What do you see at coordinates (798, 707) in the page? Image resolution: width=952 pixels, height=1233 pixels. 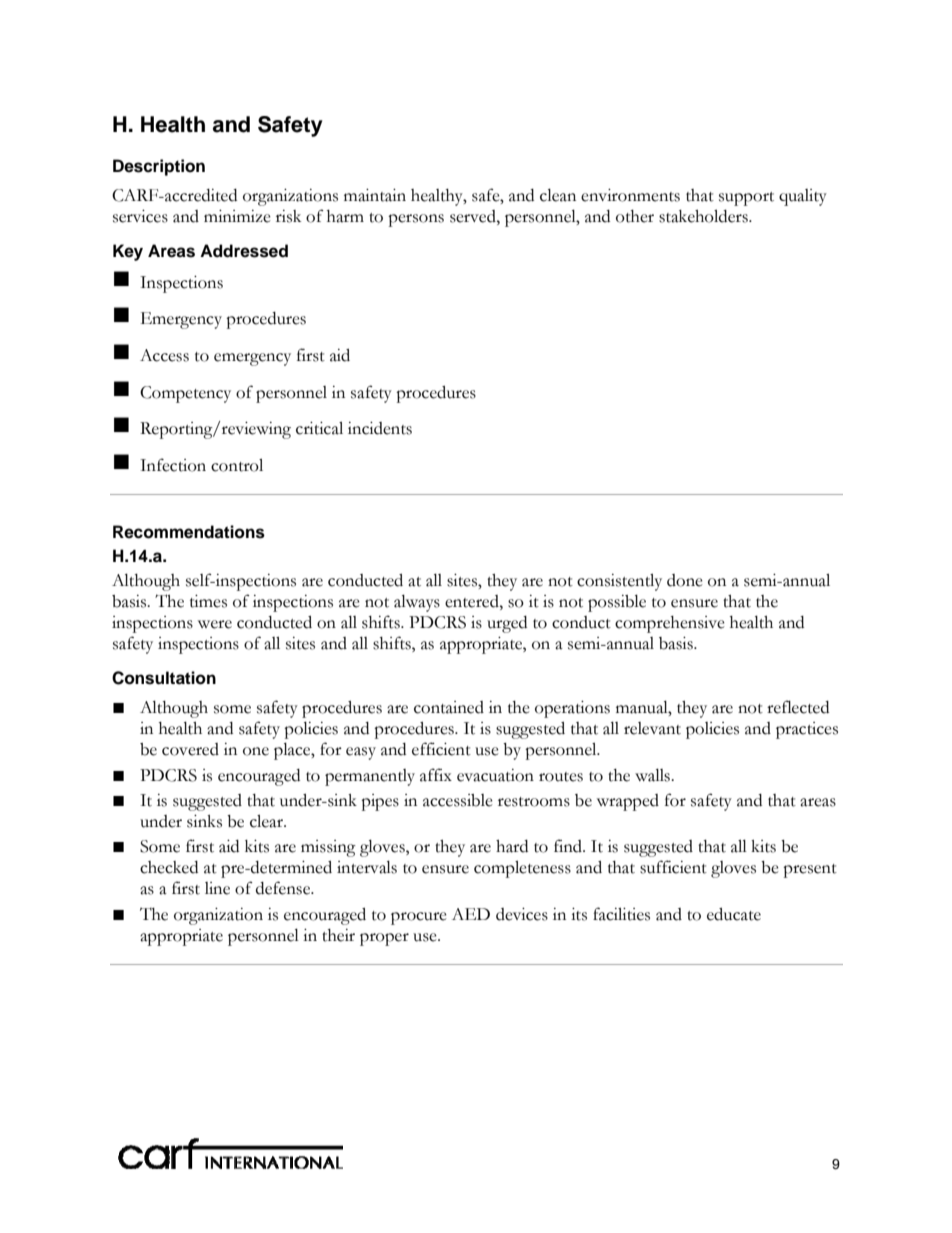 I see `reflected` at bounding box center [798, 707].
